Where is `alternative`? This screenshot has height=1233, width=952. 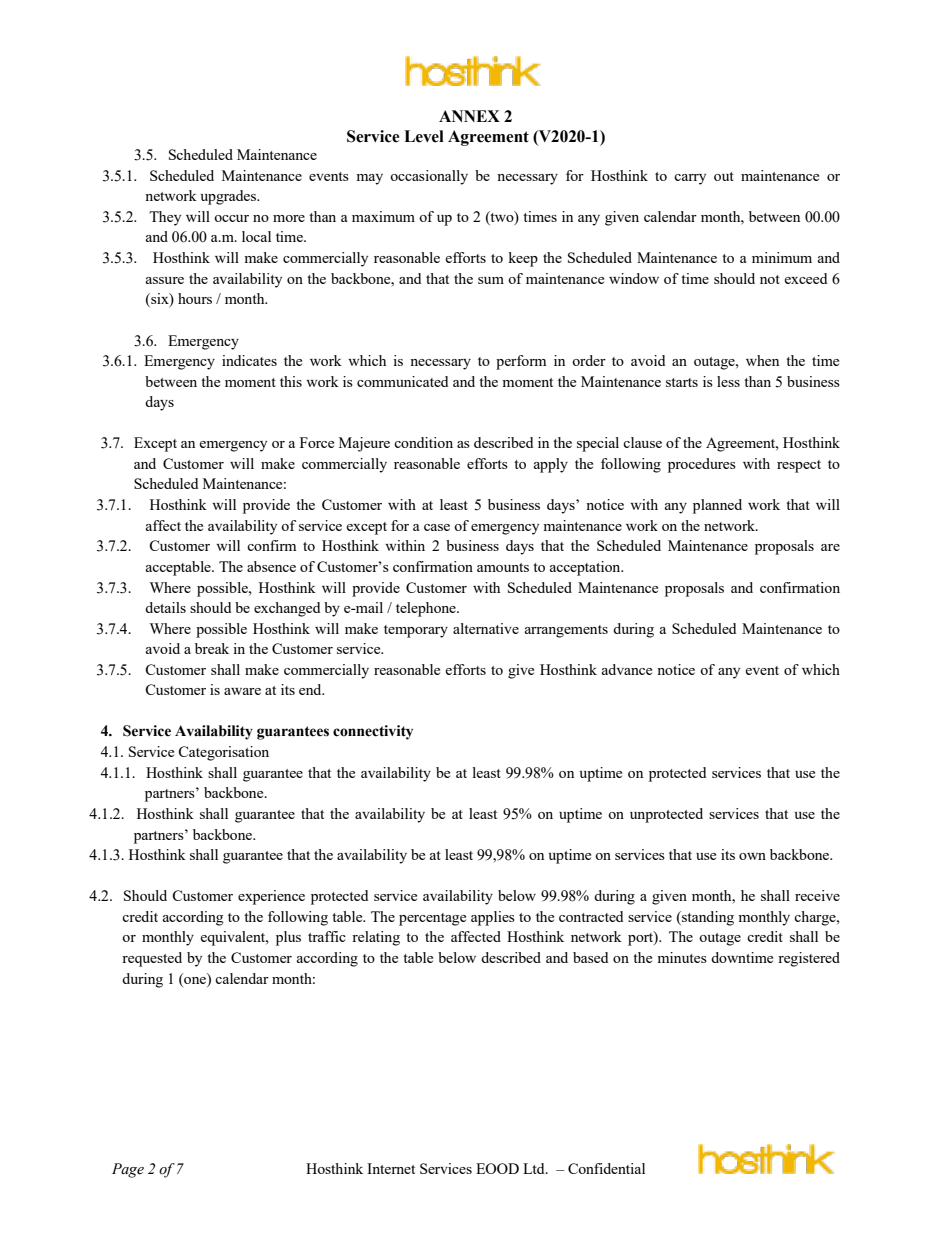 alternative is located at coordinates (486, 628).
